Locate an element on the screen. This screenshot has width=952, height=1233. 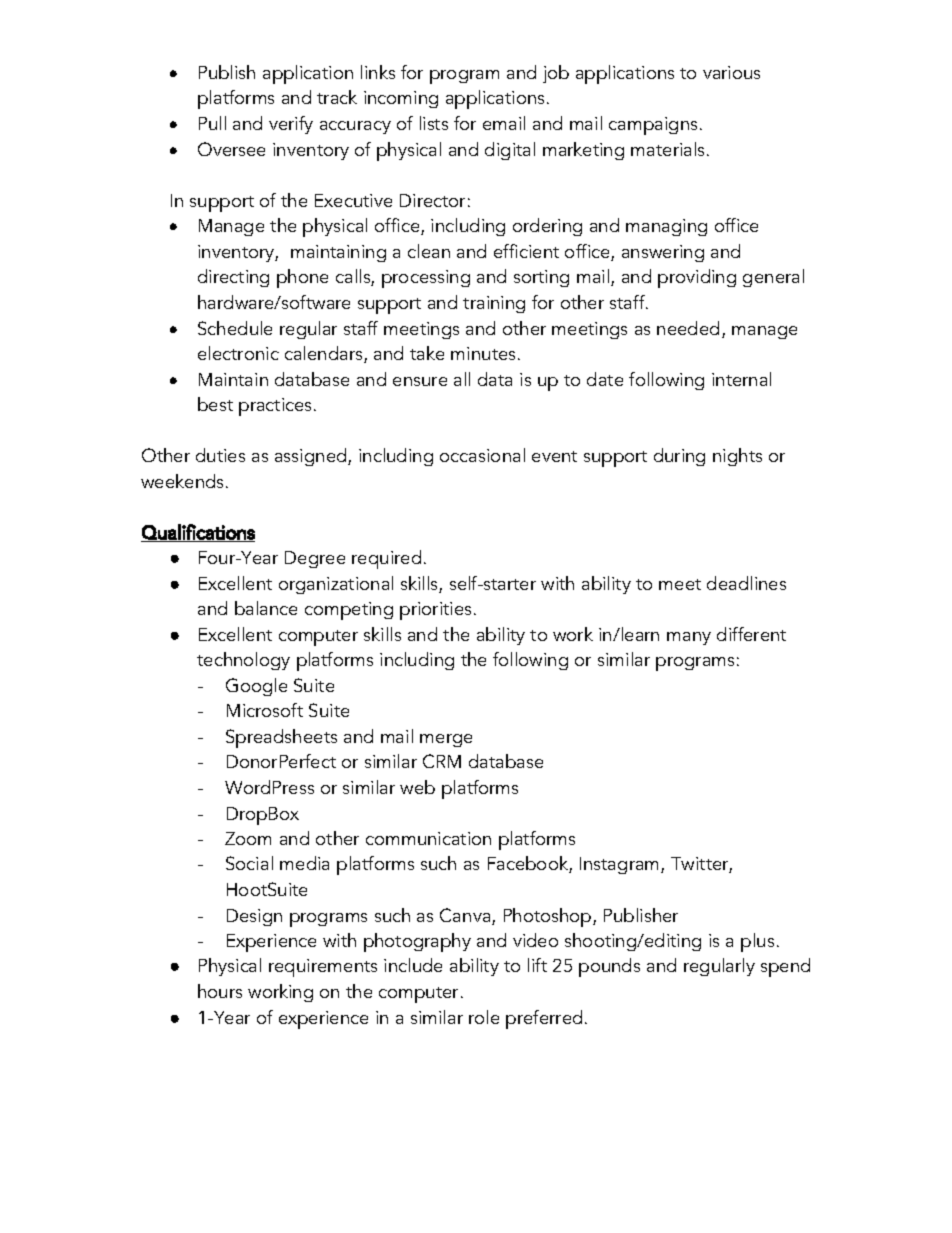
lists is located at coordinates (434, 123).
